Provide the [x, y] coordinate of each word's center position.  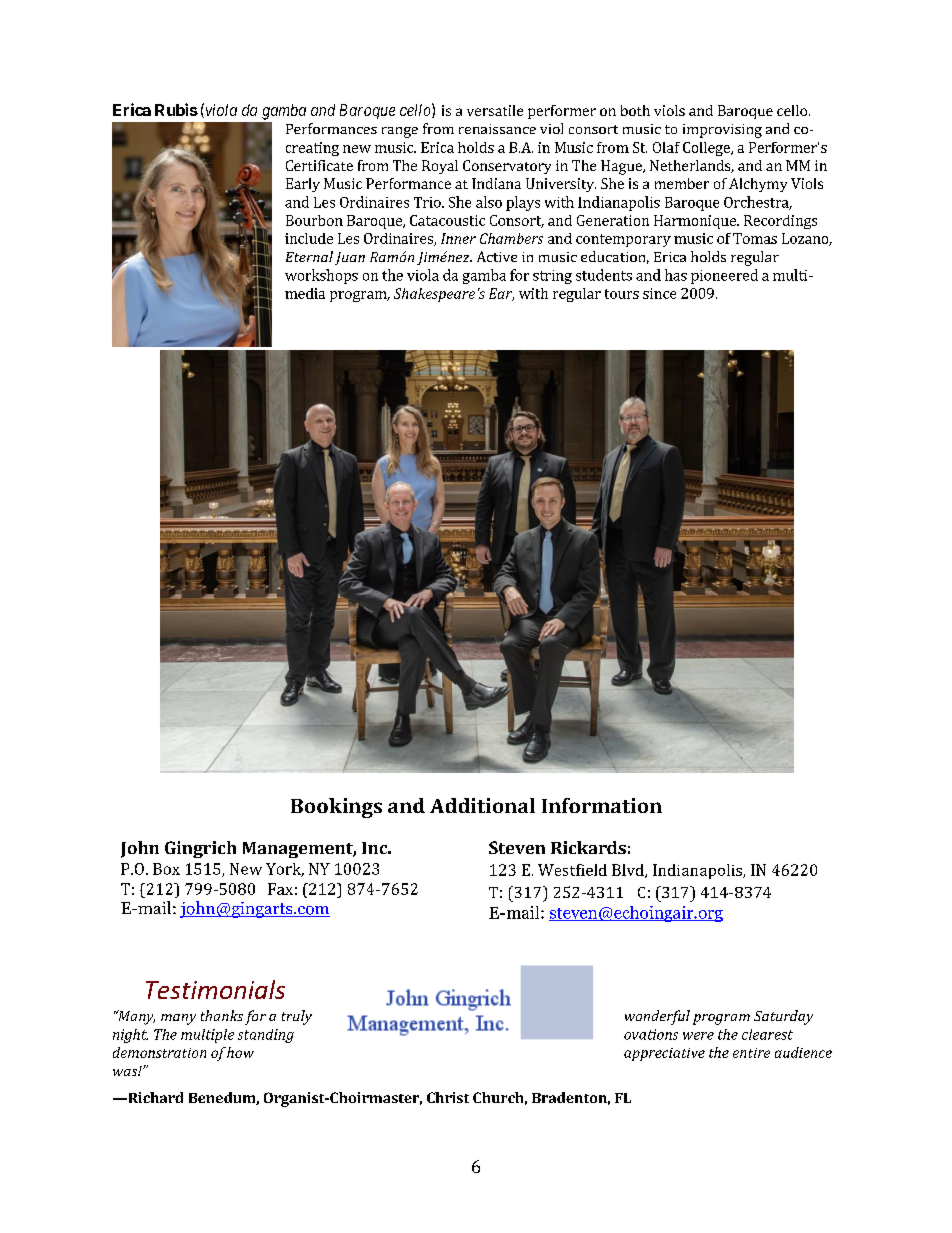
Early [303, 185]
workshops [321, 276]
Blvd [629, 871]
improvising [722, 131]
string [552, 277]
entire [751, 1053]
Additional [482, 805]
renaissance [497, 129]
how [240, 1052]
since [659, 293]
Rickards [588, 847]
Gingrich [200, 849]
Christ [448, 1097]
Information [602, 805]
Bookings [336, 808]
